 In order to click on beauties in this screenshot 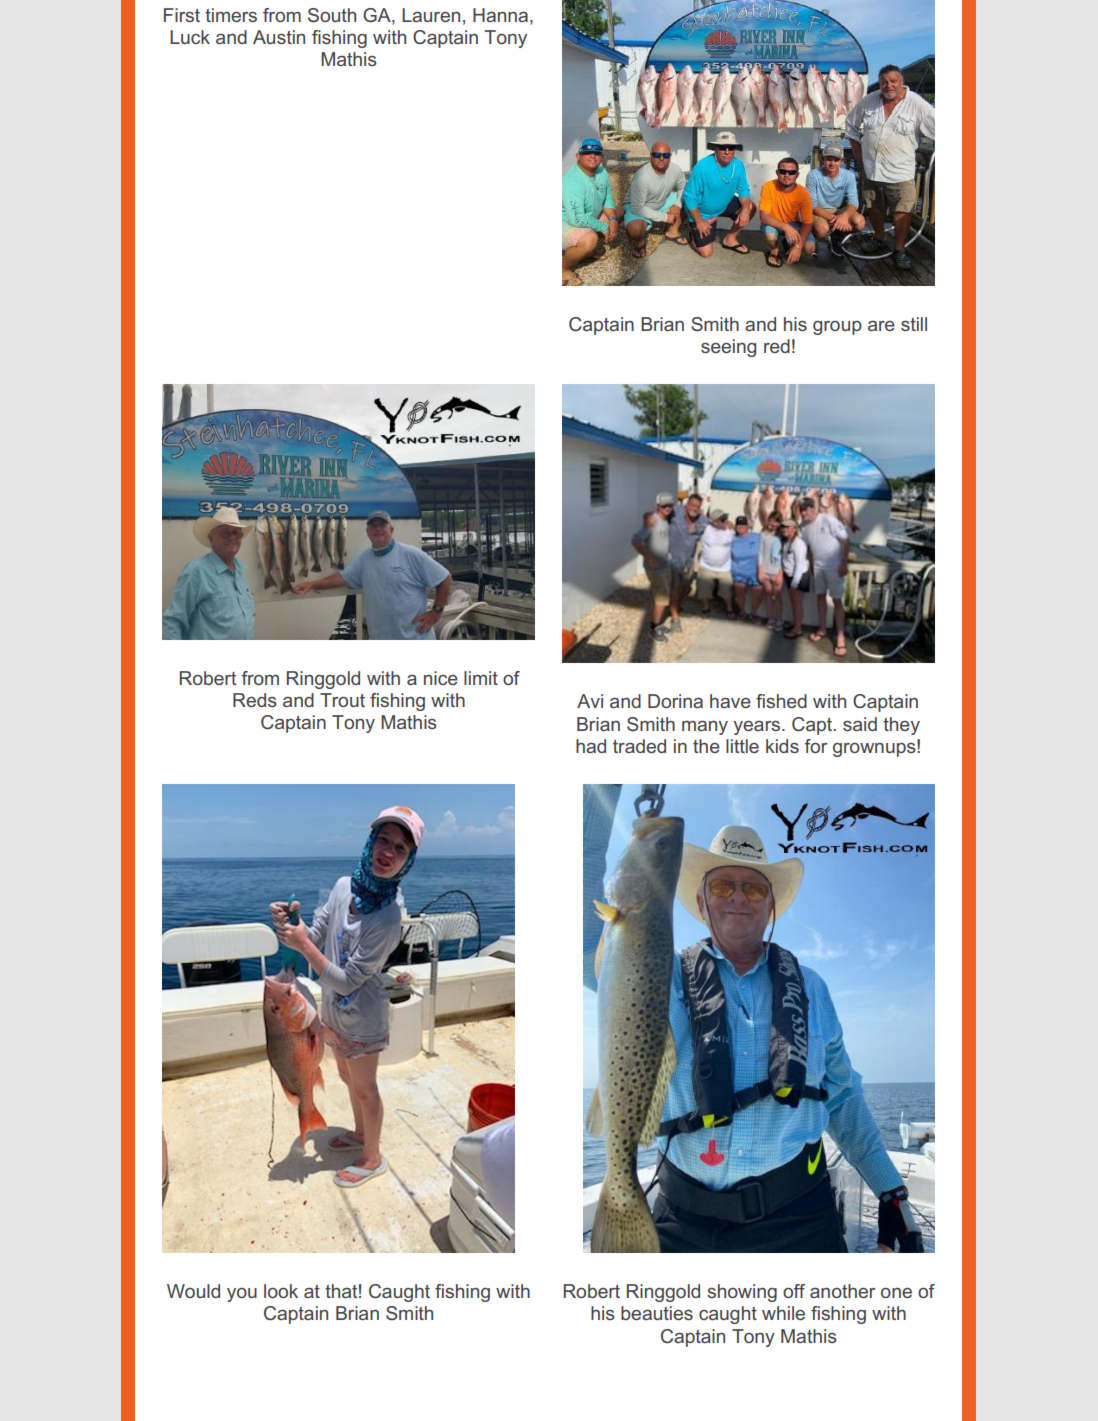, I will do `click(657, 1313)`.
